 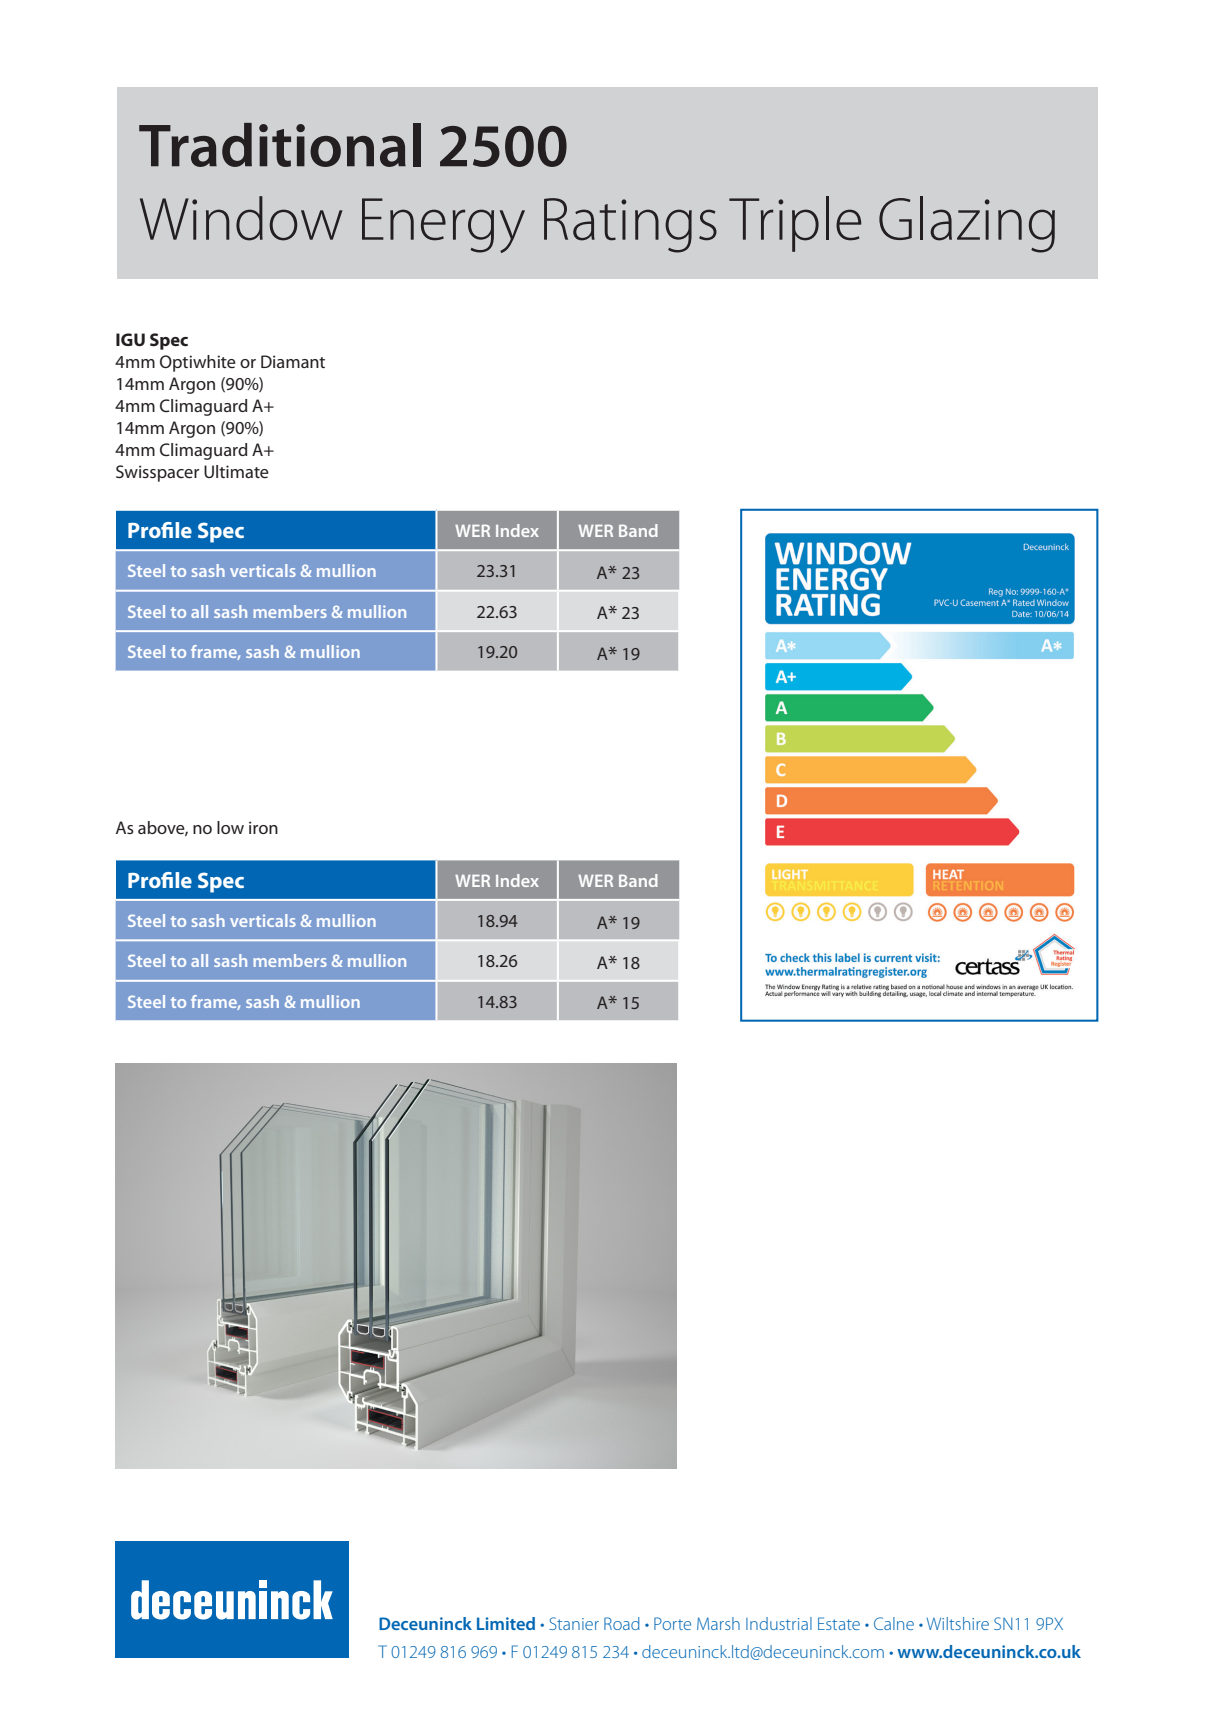 I want to click on Wiltshire, so click(x=958, y=1623).
